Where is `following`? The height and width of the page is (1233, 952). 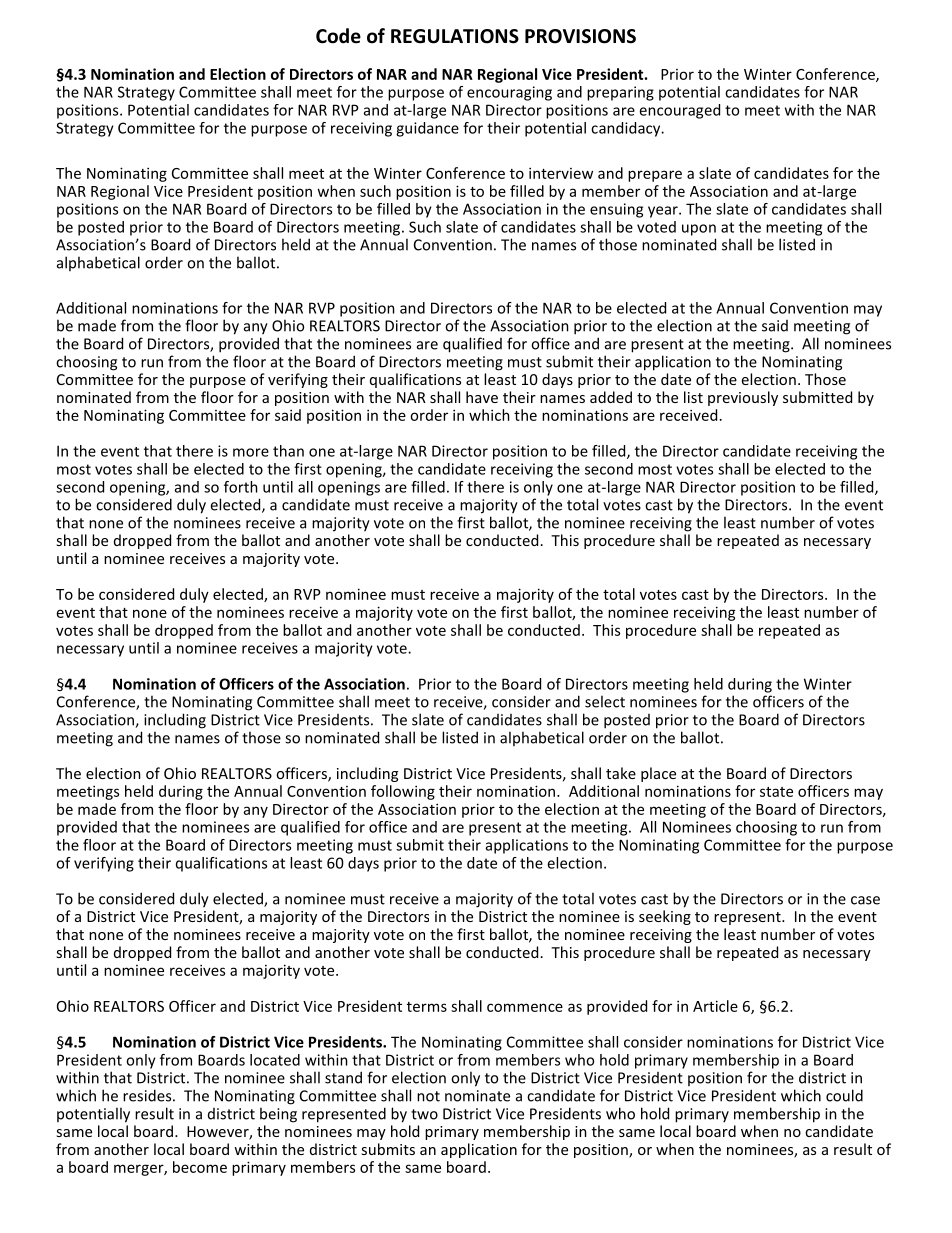 following is located at coordinates (403, 792).
